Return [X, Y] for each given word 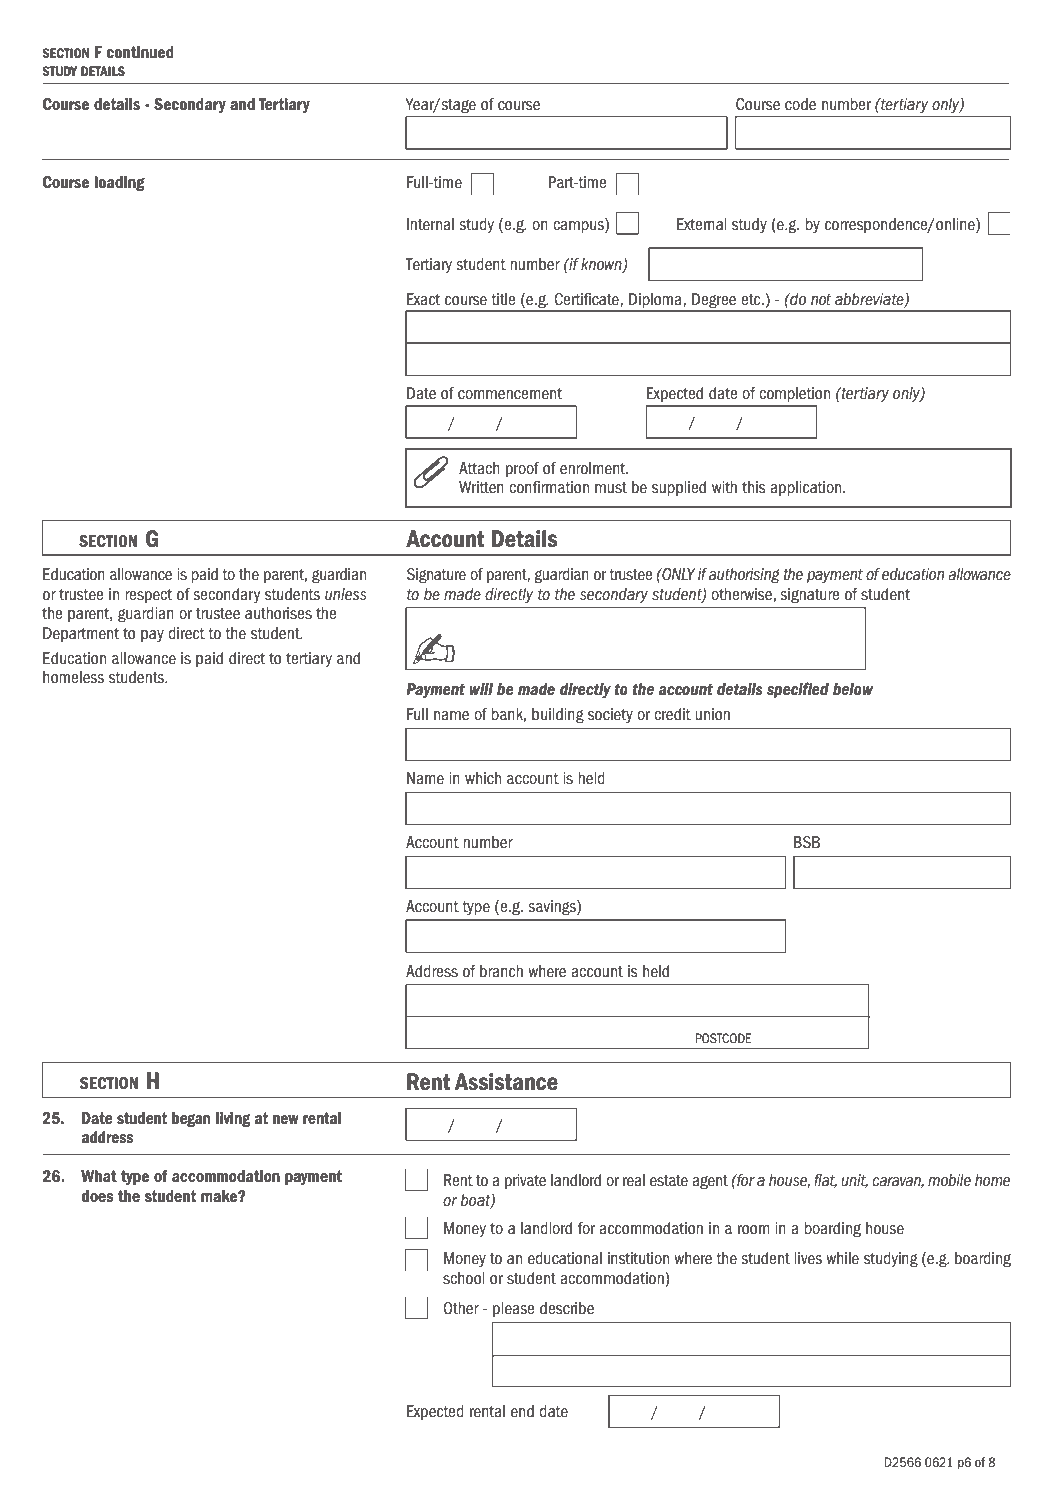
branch [501, 971]
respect [148, 596]
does [97, 1196]
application [807, 488]
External [702, 224]
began [191, 1119]
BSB [807, 842]
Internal [430, 224]
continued [140, 52]
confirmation [549, 487]
